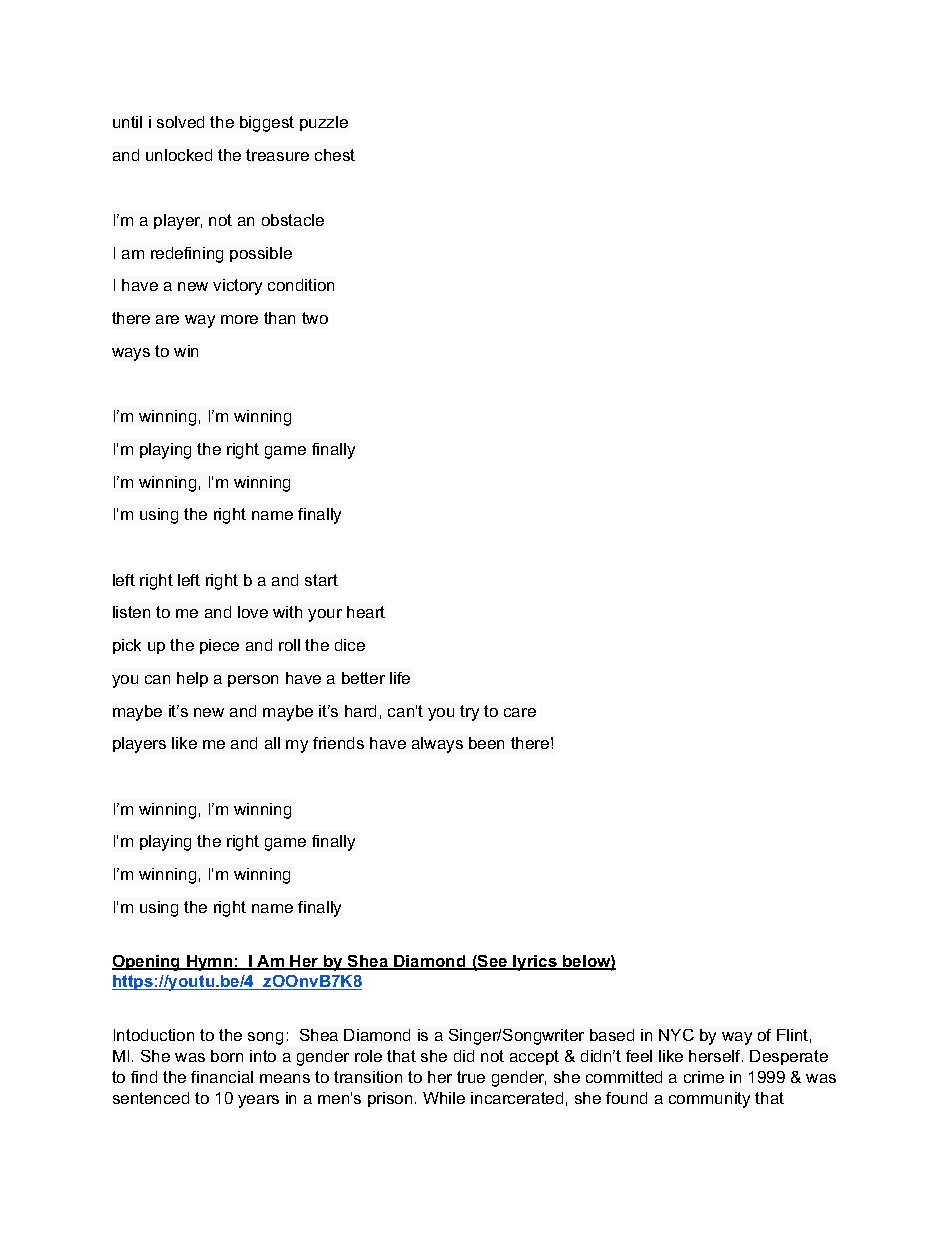 The image size is (952, 1233). What do you see at coordinates (293, 220) in the screenshot?
I see `obstacle` at bounding box center [293, 220].
